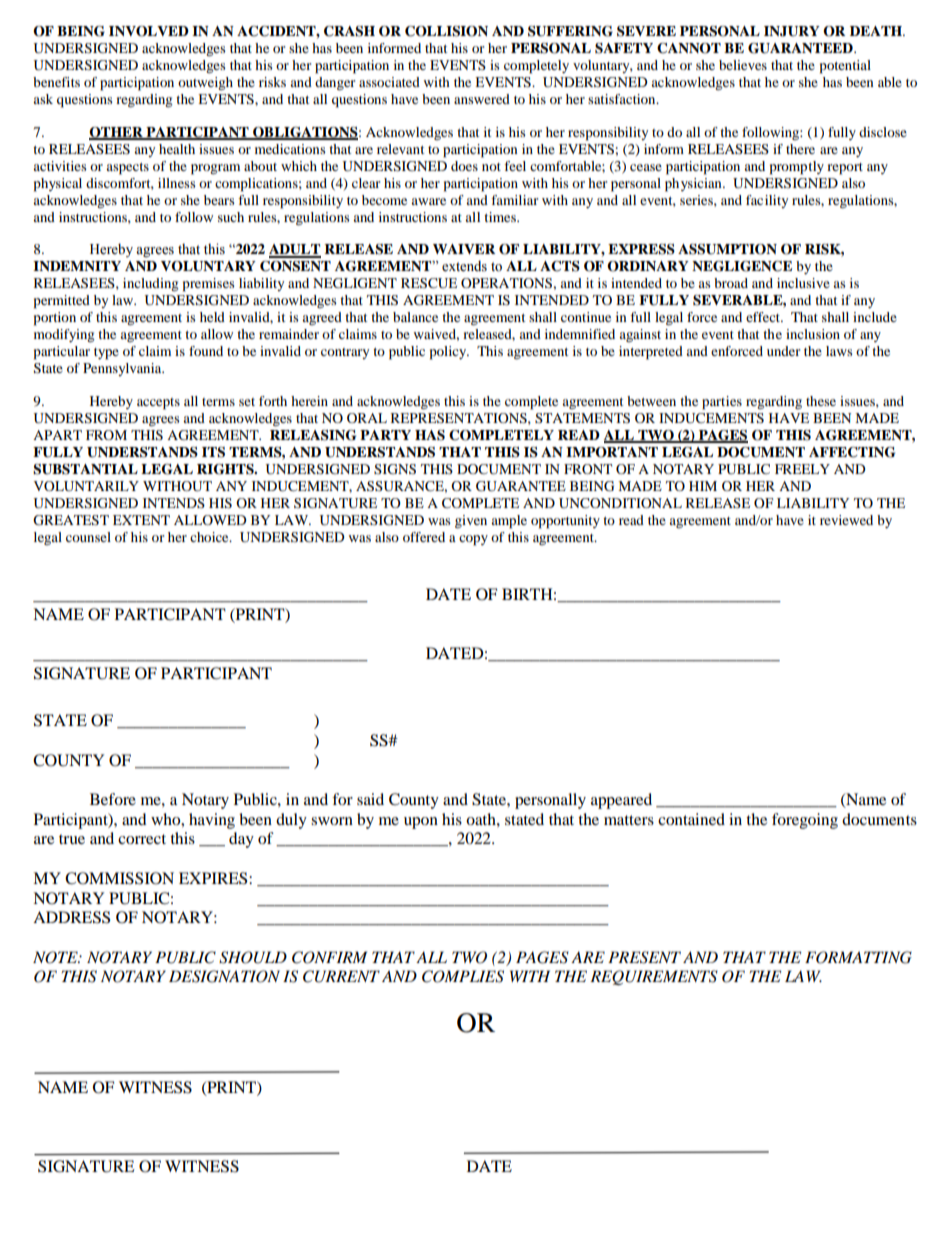 The height and width of the screenshot is (1233, 952). Describe the element at coordinates (446, 31) in the screenshot. I see `COLLISION` at that location.
